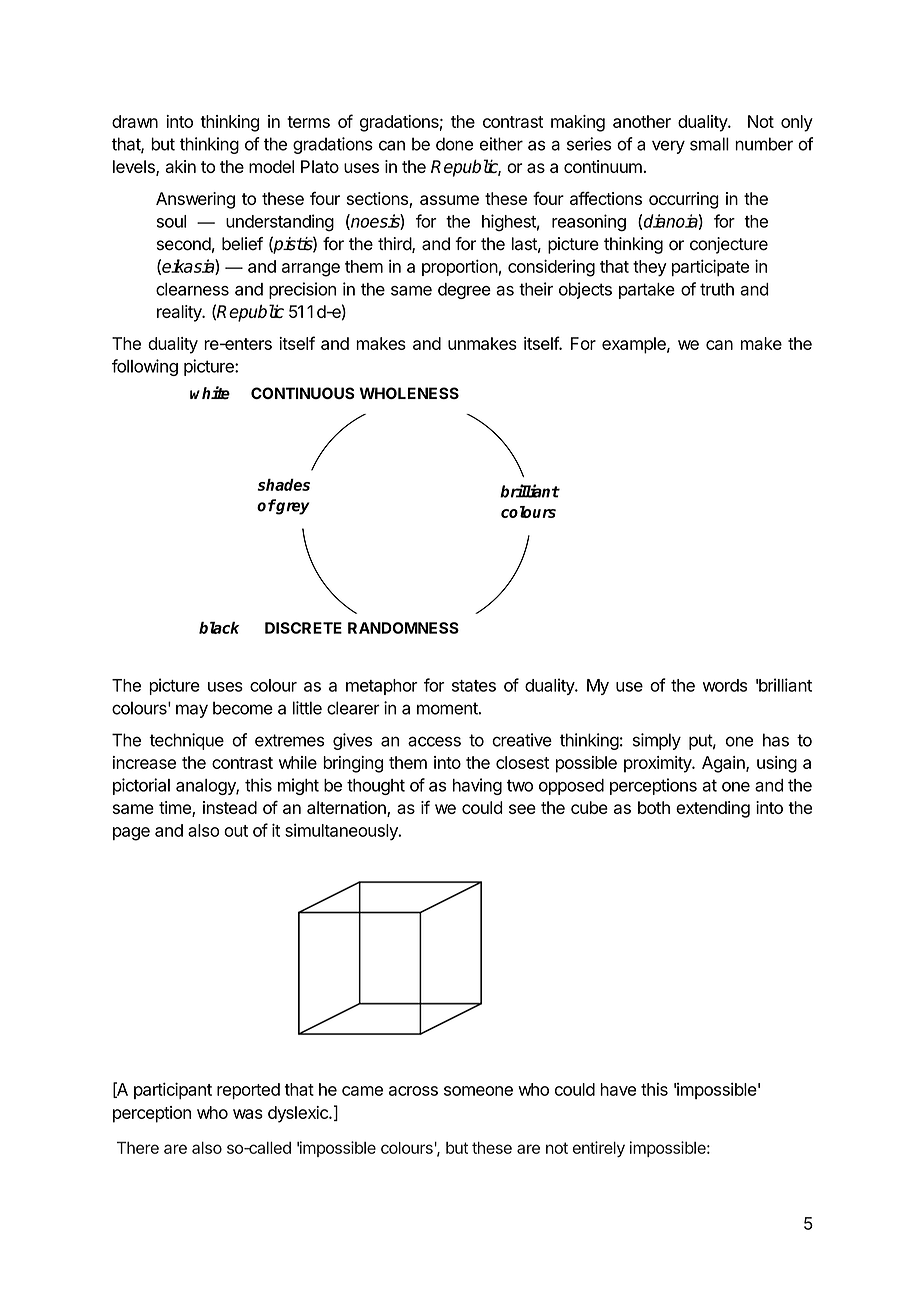 This document has width=924, height=1308. What do you see at coordinates (219, 628) in the document?
I see `black` at bounding box center [219, 628].
